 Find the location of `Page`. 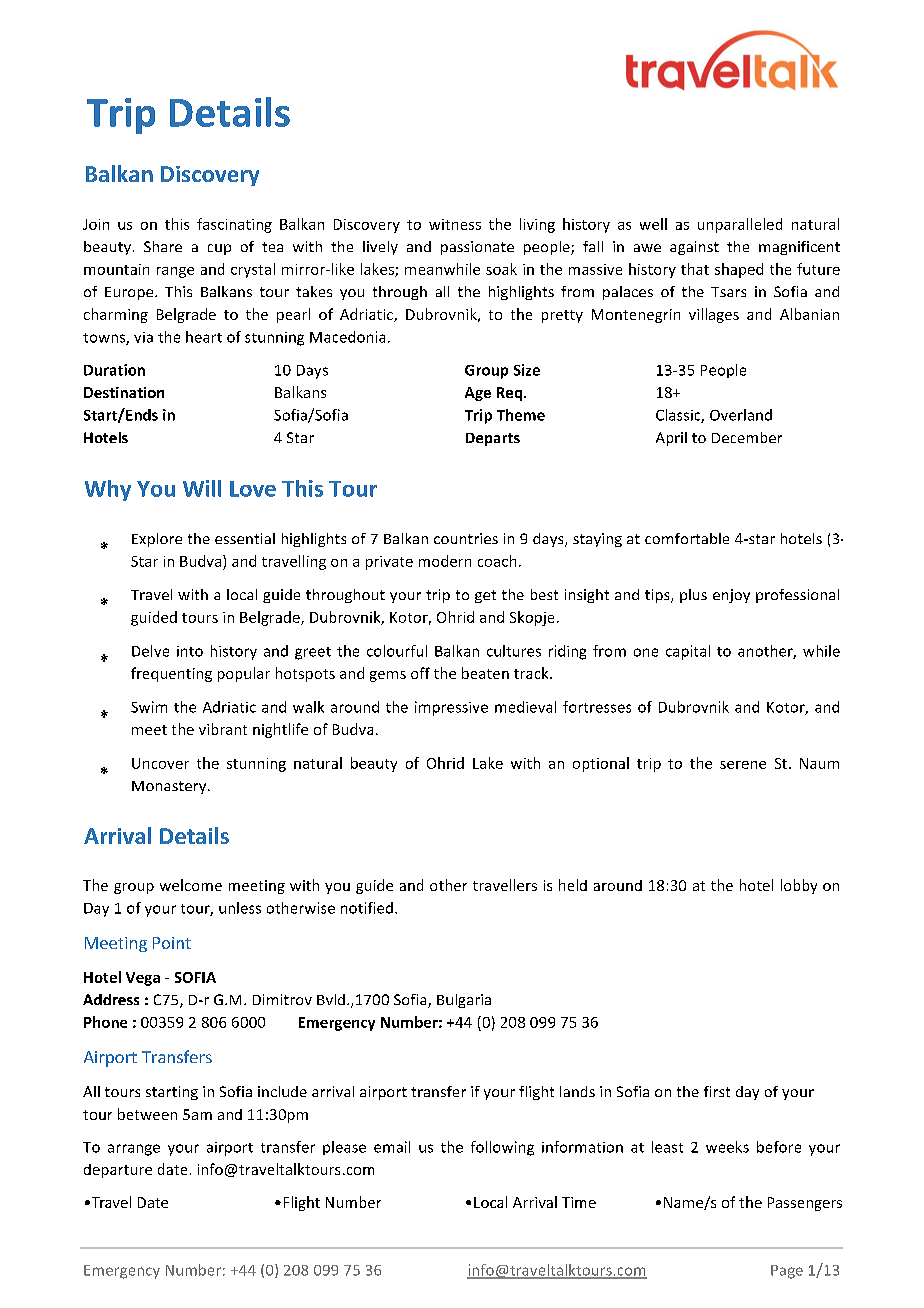

Page is located at coordinates (787, 1272).
